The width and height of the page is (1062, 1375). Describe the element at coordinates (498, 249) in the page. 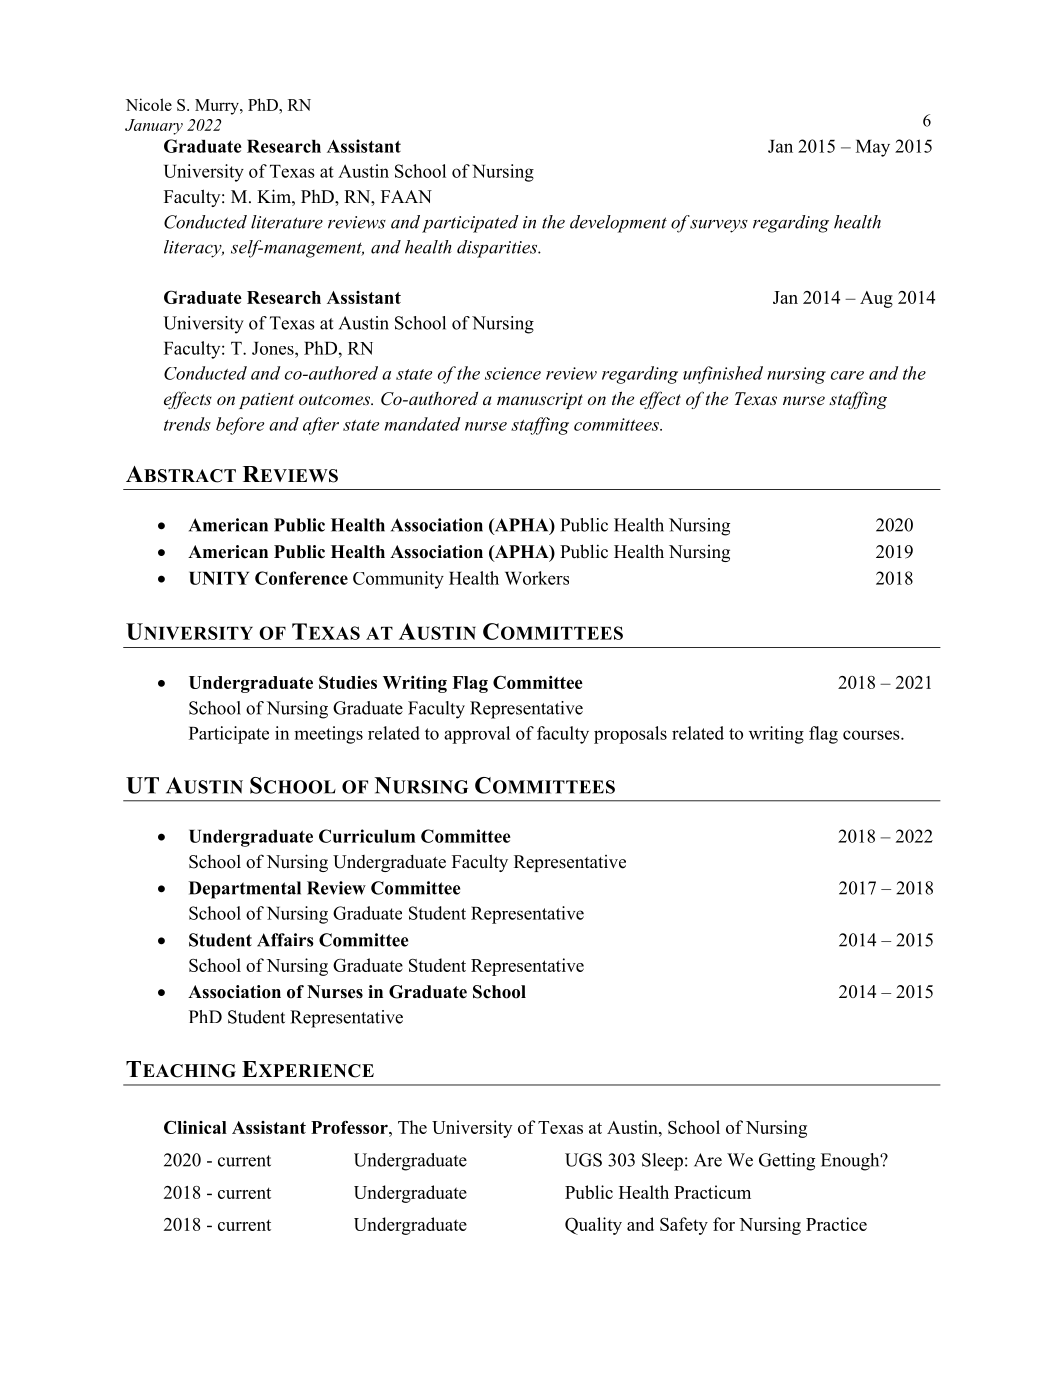

I see `disparities` at that location.
